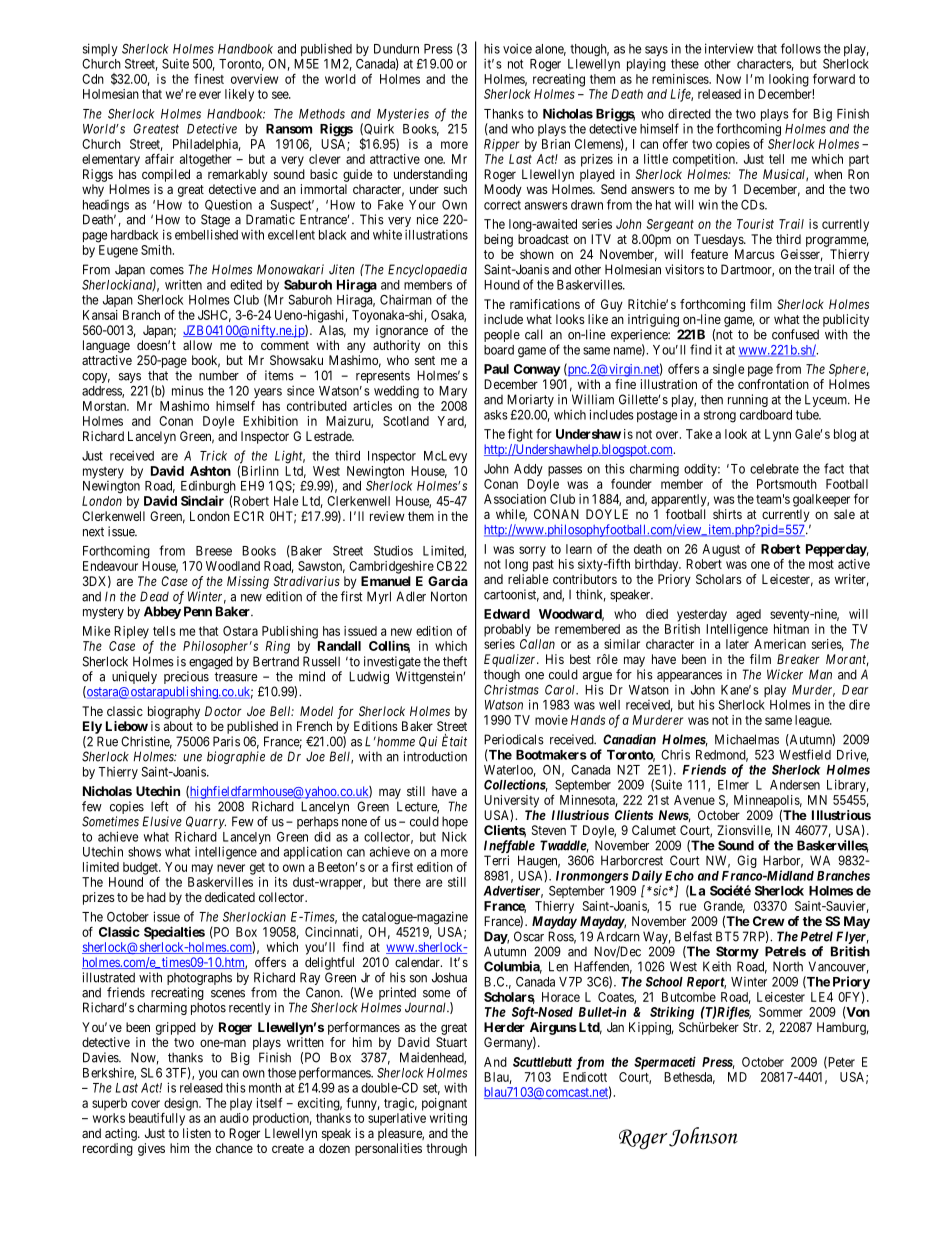 The image size is (952, 1233). Describe the element at coordinates (801, 48) in the screenshot. I see `follows` at that location.
